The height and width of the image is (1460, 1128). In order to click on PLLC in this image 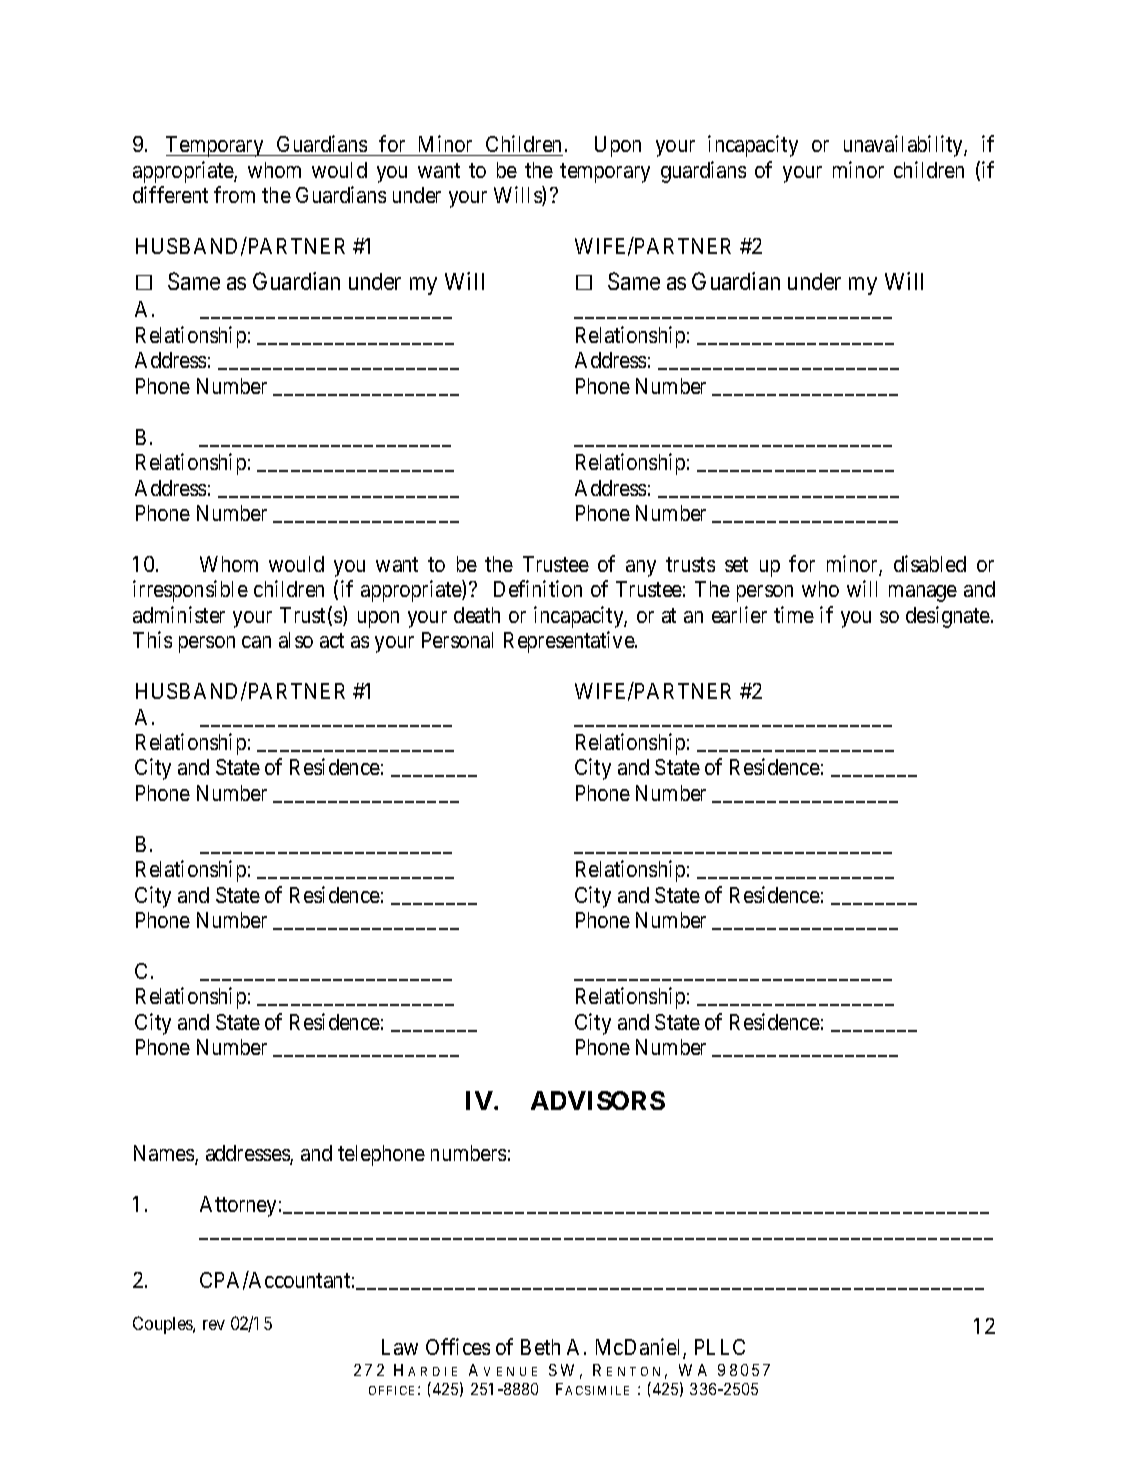, I will do `click(720, 1347)`.
